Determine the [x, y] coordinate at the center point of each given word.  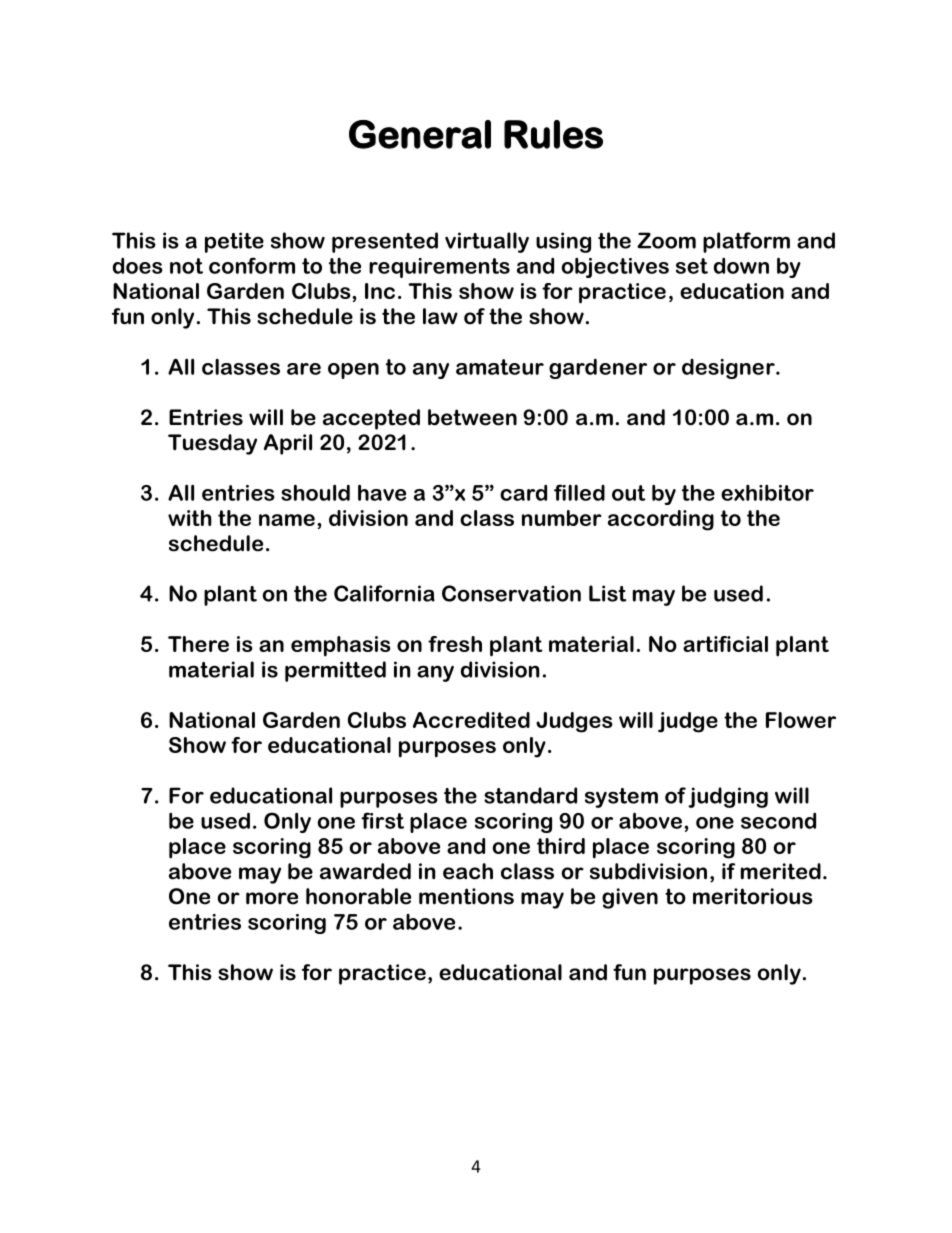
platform [746, 242]
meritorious [753, 896]
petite [234, 242]
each [468, 871]
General [420, 134]
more [272, 898]
